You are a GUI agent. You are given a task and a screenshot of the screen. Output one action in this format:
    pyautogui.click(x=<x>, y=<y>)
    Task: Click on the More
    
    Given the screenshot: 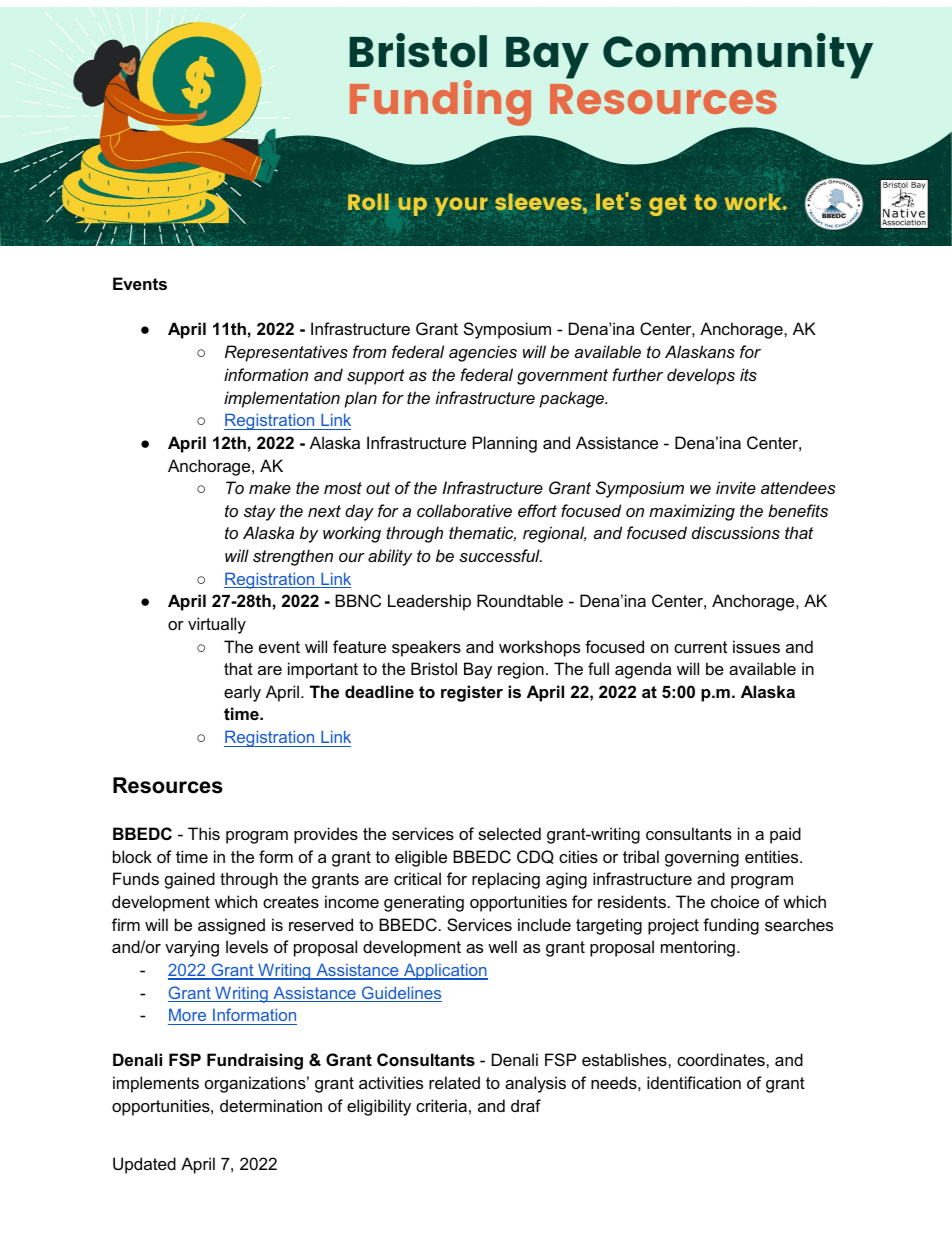 What is the action you would take?
    pyautogui.click(x=187, y=1015)
